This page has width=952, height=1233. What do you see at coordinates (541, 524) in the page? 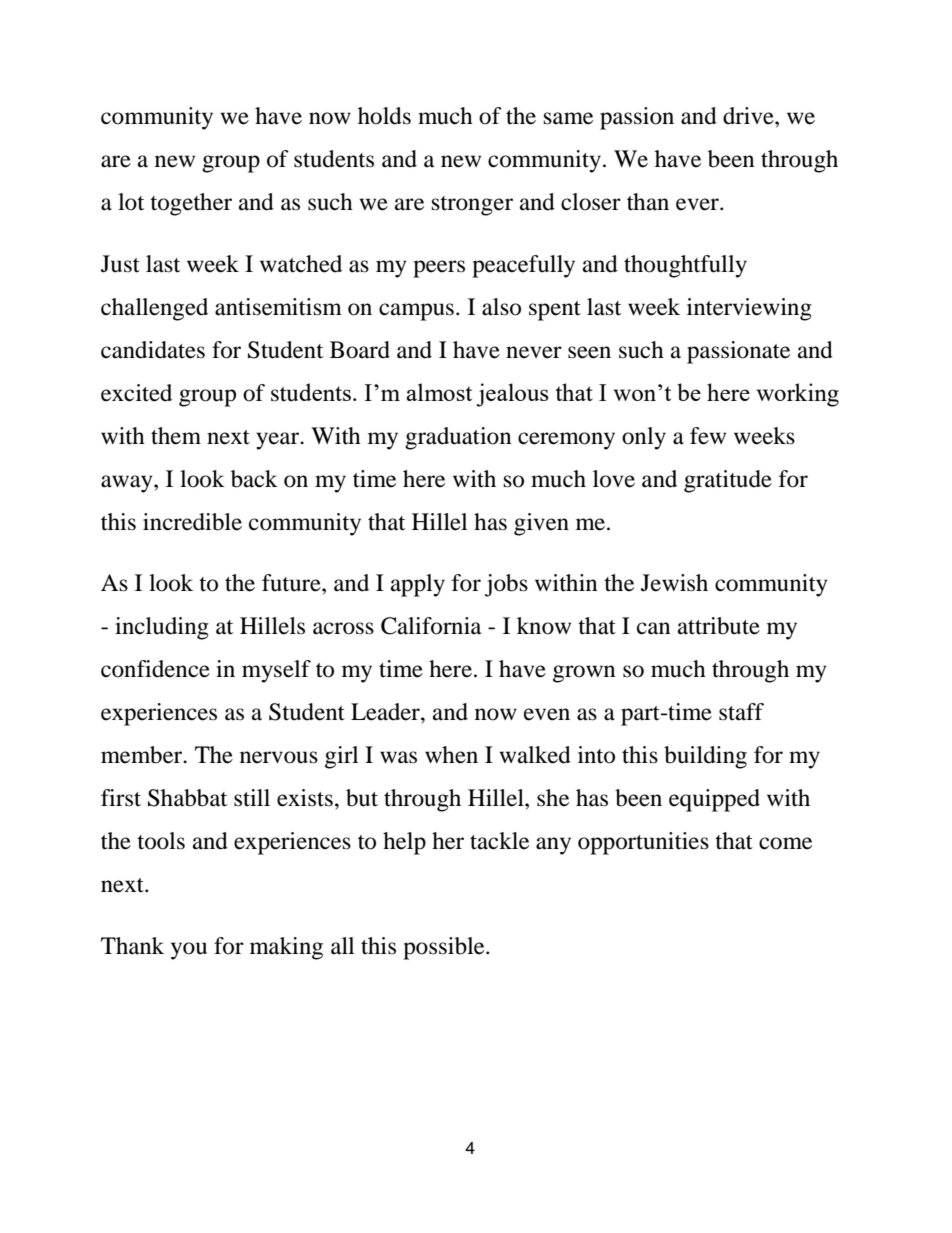
I see `given` at bounding box center [541, 524].
